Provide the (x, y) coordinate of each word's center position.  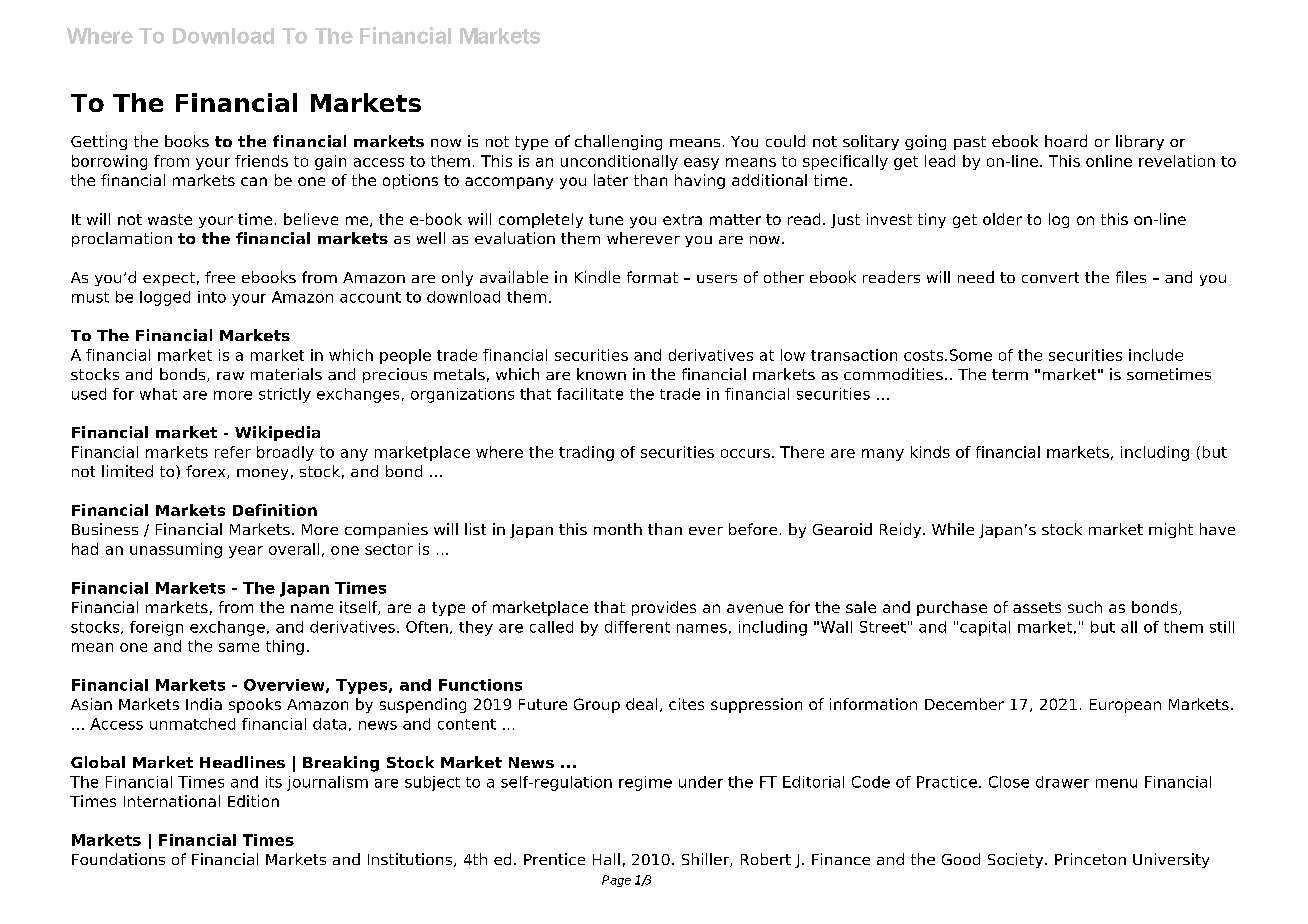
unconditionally (619, 162)
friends (261, 161)
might (1171, 530)
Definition (275, 510)
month (618, 529)
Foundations (118, 859)
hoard (1066, 141)
